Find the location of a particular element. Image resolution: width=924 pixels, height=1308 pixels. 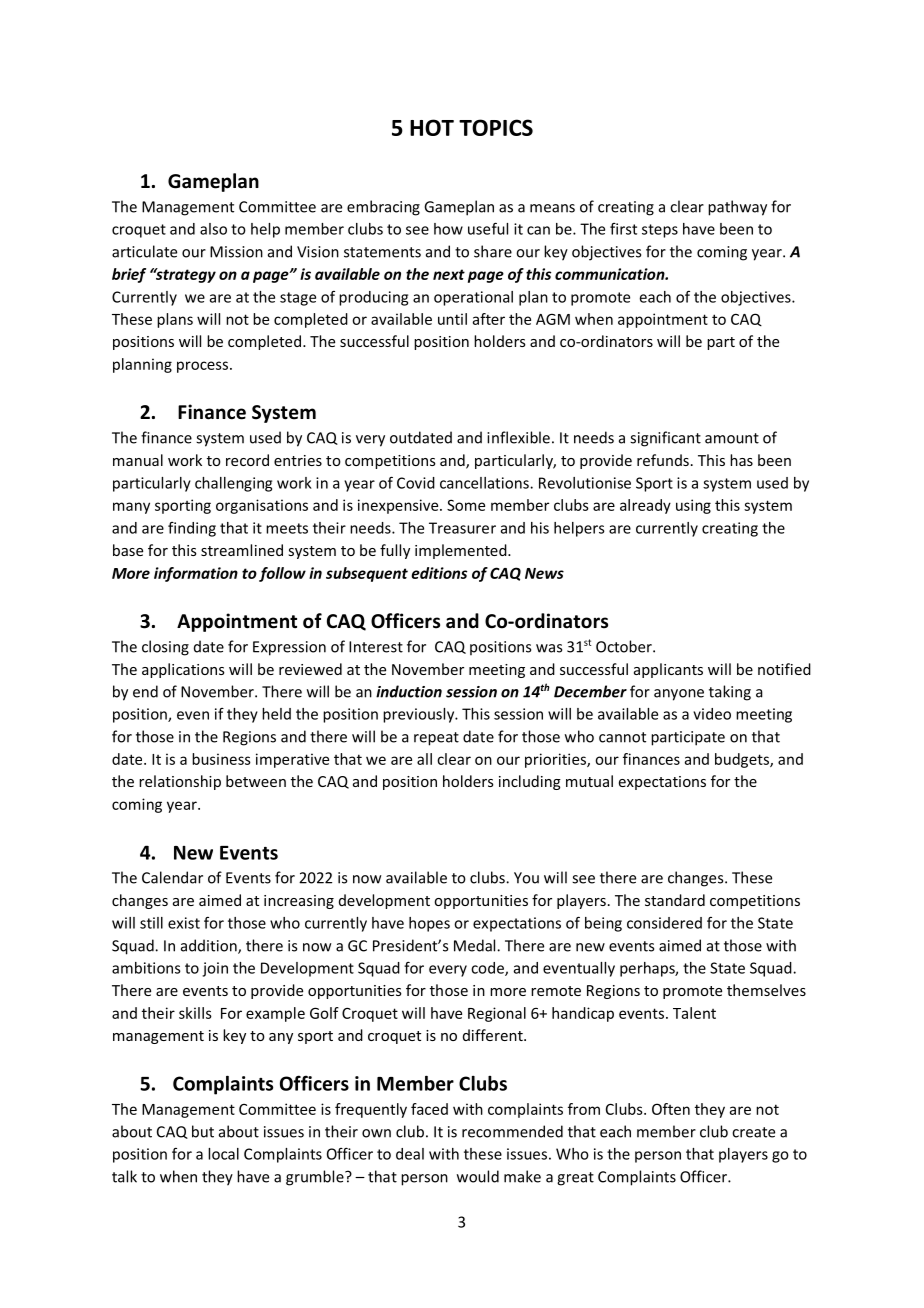

create is located at coordinates (753, 1132).
